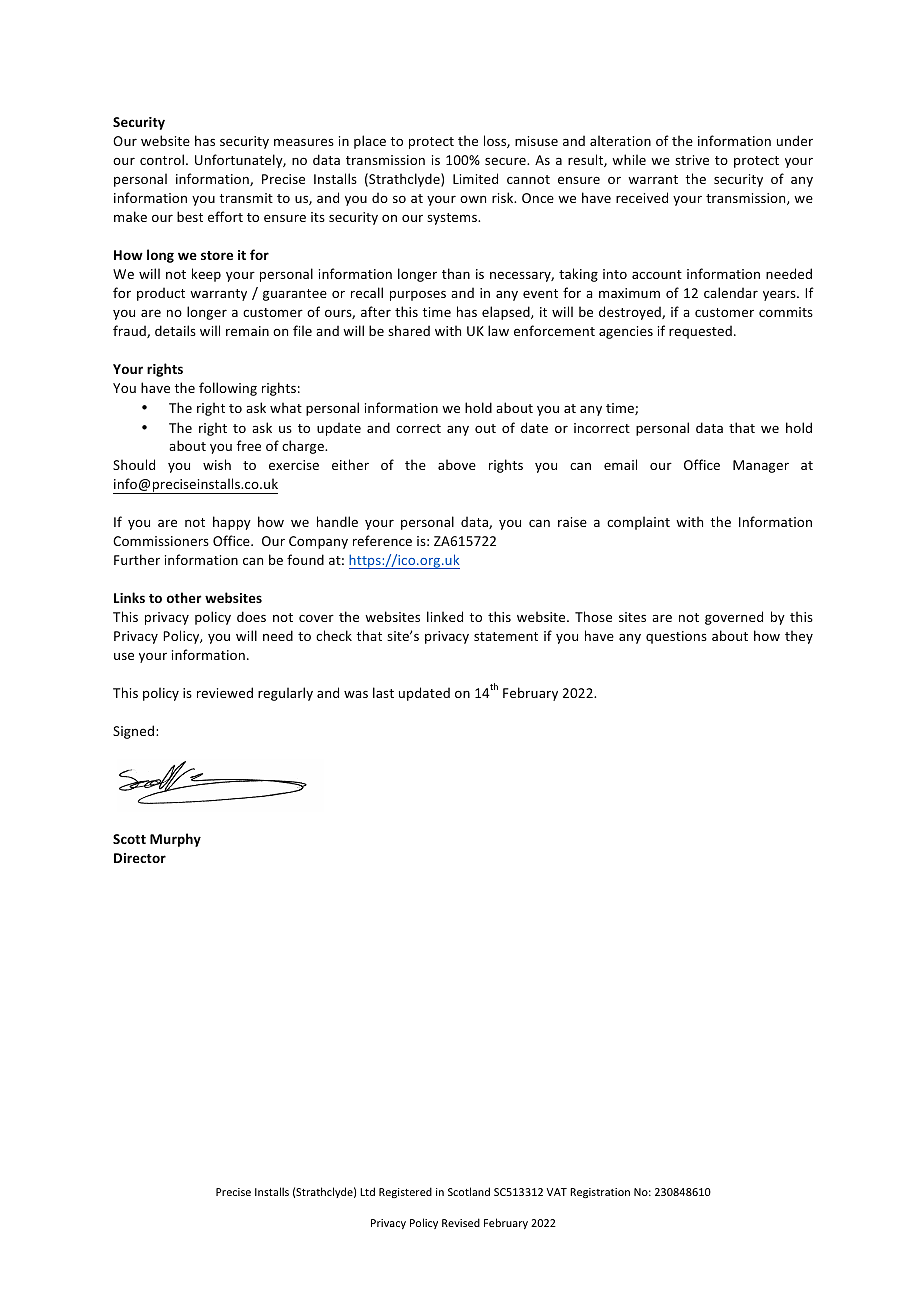 This page has width=924, height=1308. I want to click on statement, so click(506, 636).
